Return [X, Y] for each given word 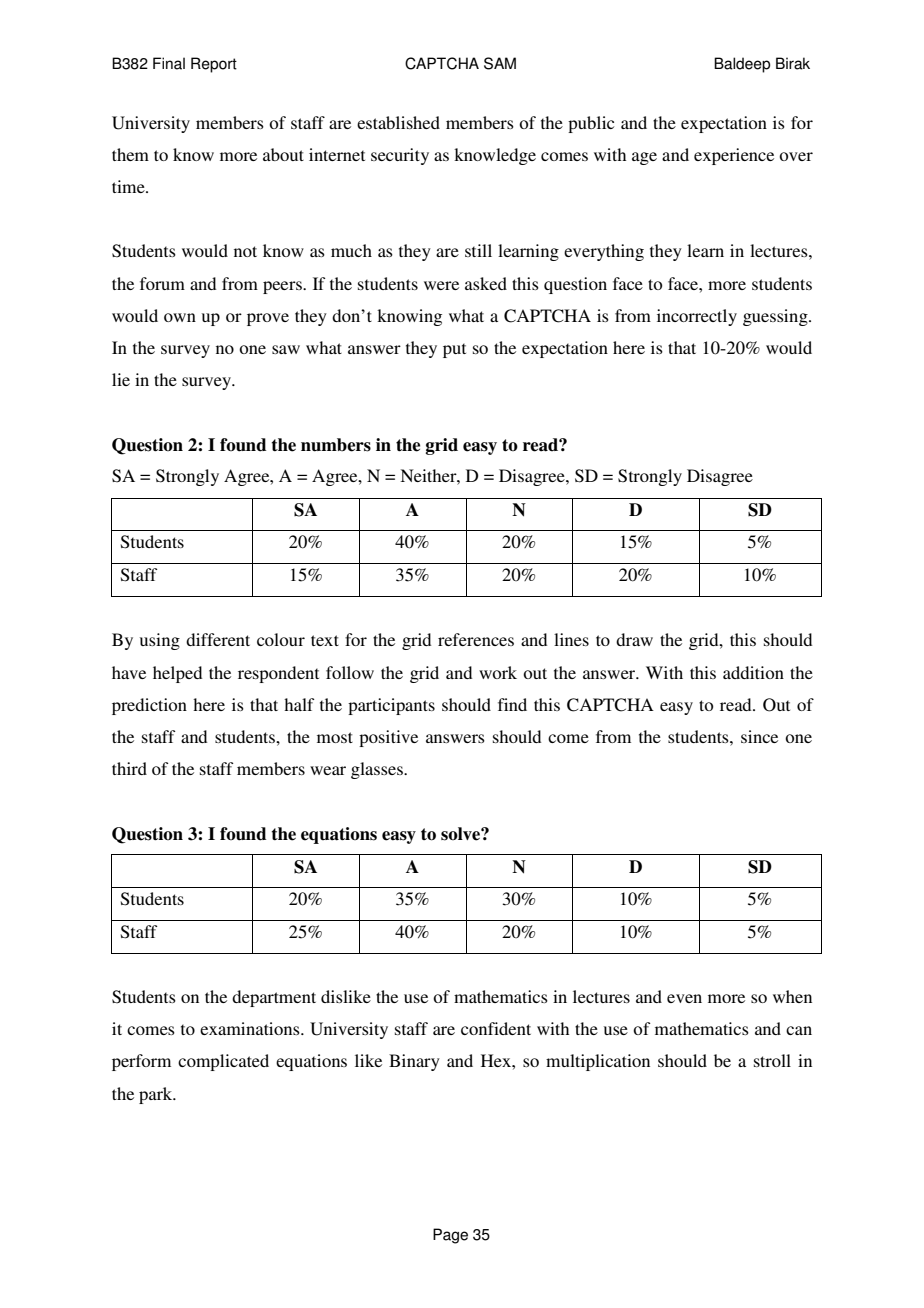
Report [214, 65]
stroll [772, 1060]
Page [450, 1236]
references [476, 639]
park [157, 1095]
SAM [500, 63]
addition [753, 672]
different [218, 639]
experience [734, 156]
